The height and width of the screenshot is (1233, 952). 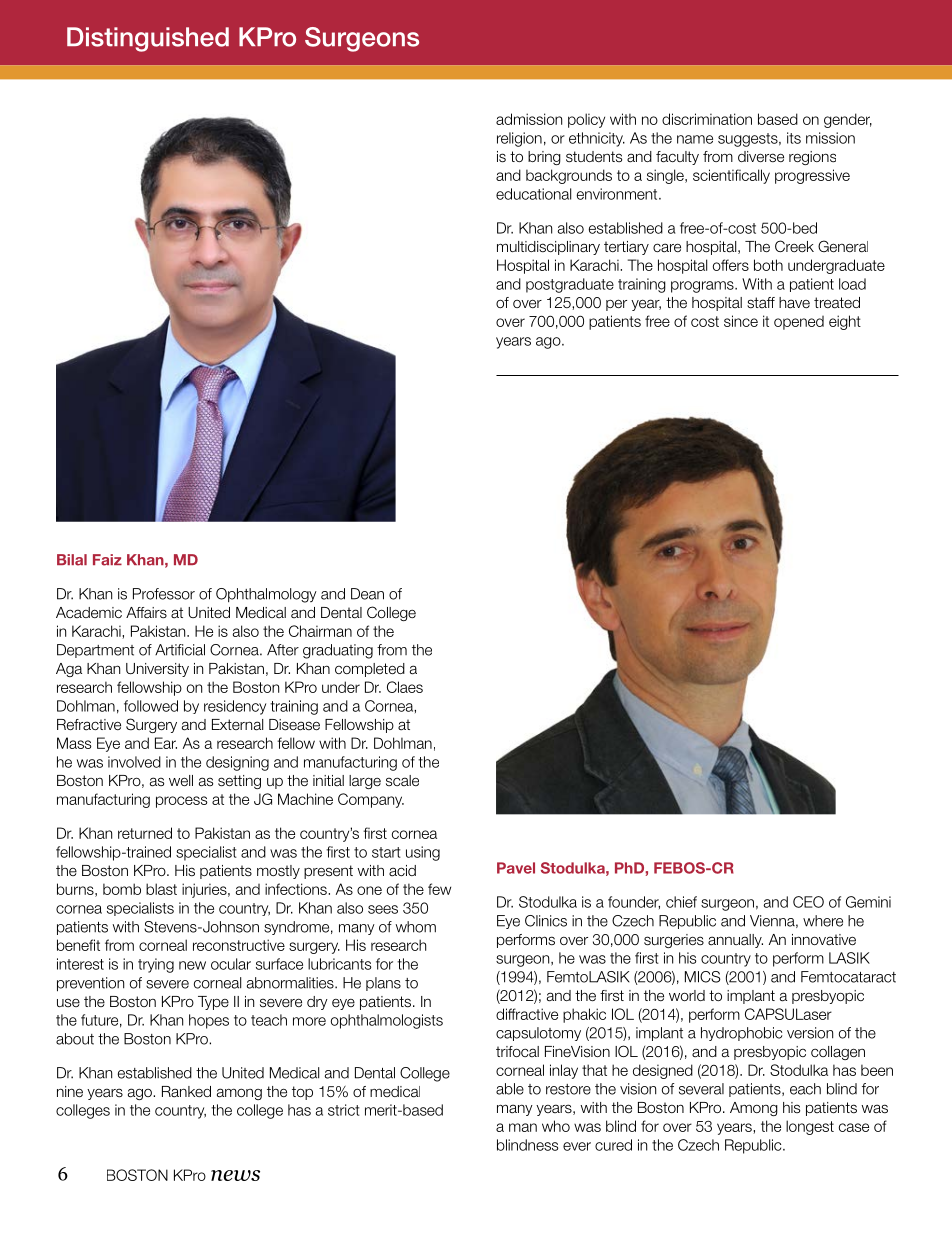 What do you see at coordinates (367, 594) in the screenshot?
I see `Dean` at bounding box center [367, 594].
